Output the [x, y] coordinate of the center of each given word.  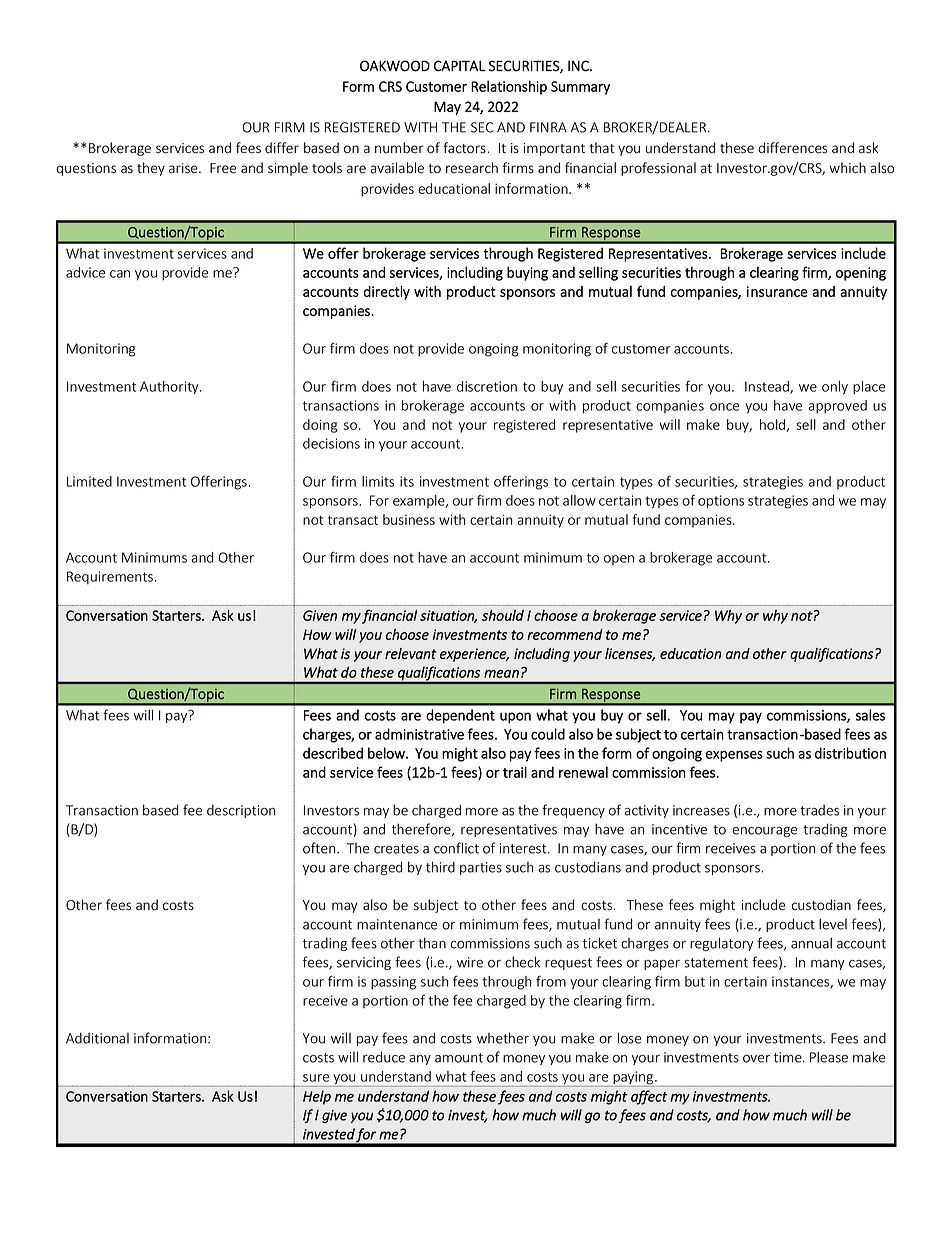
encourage [764, 832]
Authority [170, 387]
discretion [487, 386]
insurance [777, 291]
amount [459, 1058]
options [721, 502]
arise [184, 168]
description [241, 811]
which [847, 168]
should [503, 615]
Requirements [110, 577]
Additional [97, 1038]
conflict [456, 848]
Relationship [509, 87]
